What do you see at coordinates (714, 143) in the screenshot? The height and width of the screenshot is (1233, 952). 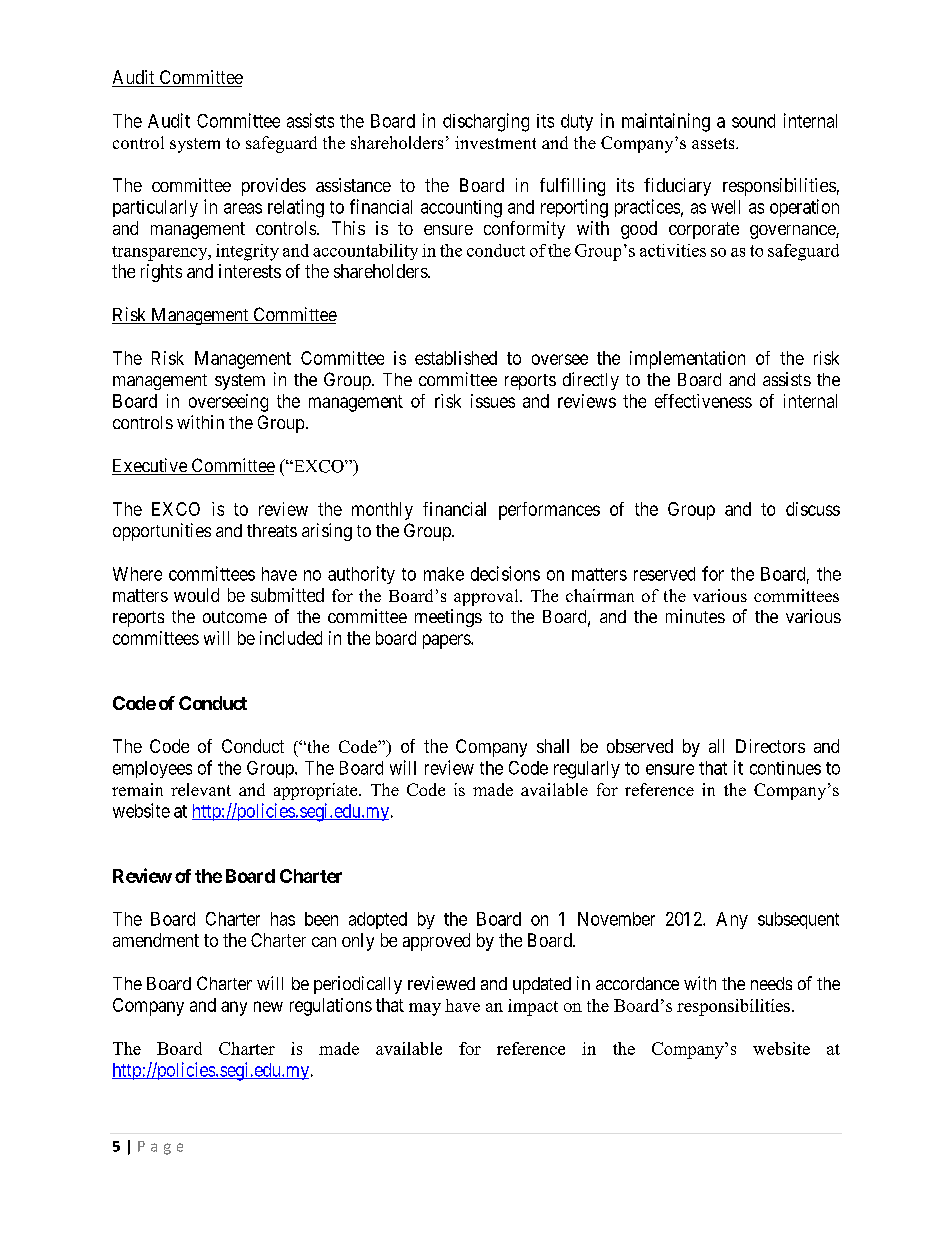 I see `assets` at bounding box center [714, 143].
